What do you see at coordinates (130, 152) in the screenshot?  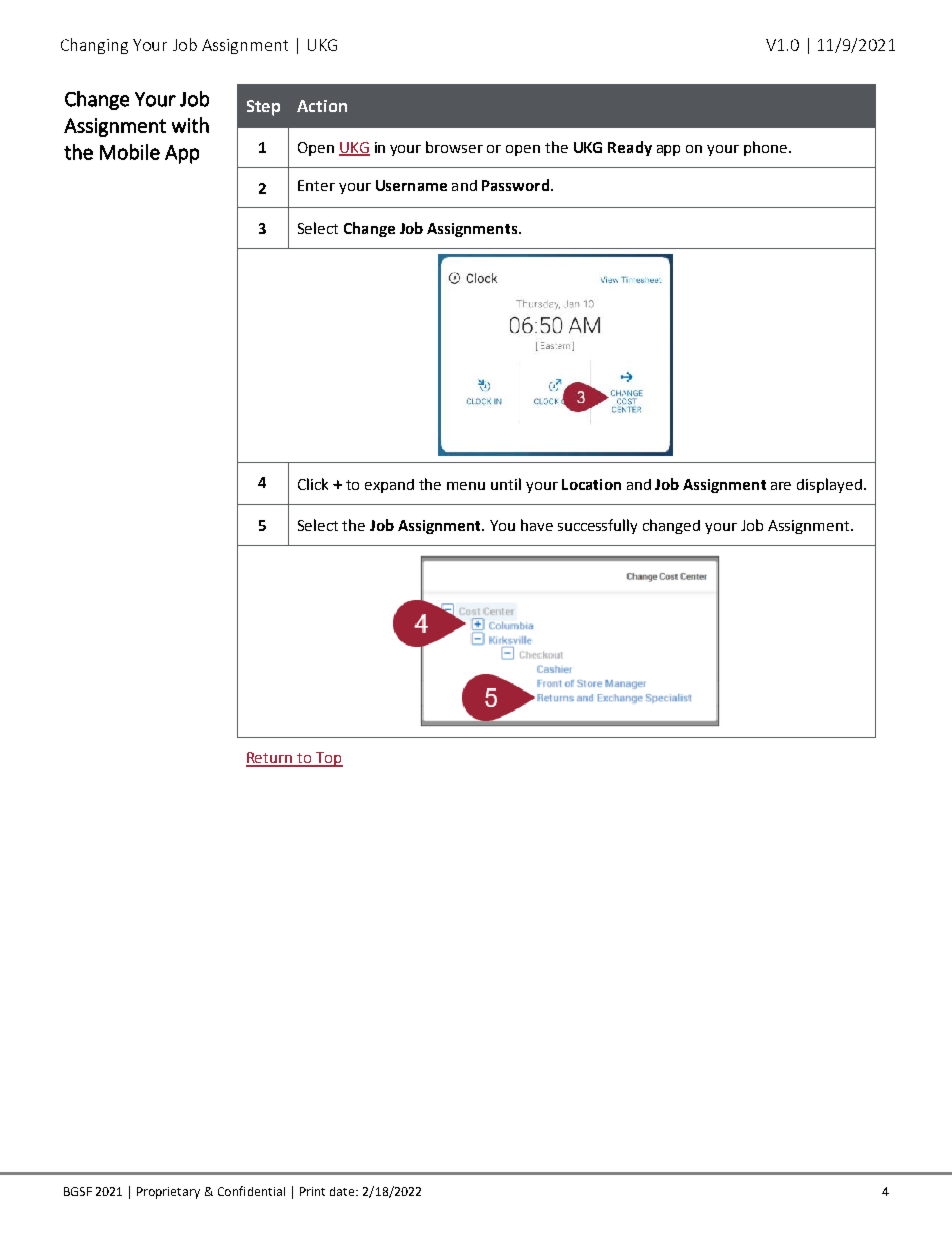 I see `Mobile` at bounding box center [130, 152].
